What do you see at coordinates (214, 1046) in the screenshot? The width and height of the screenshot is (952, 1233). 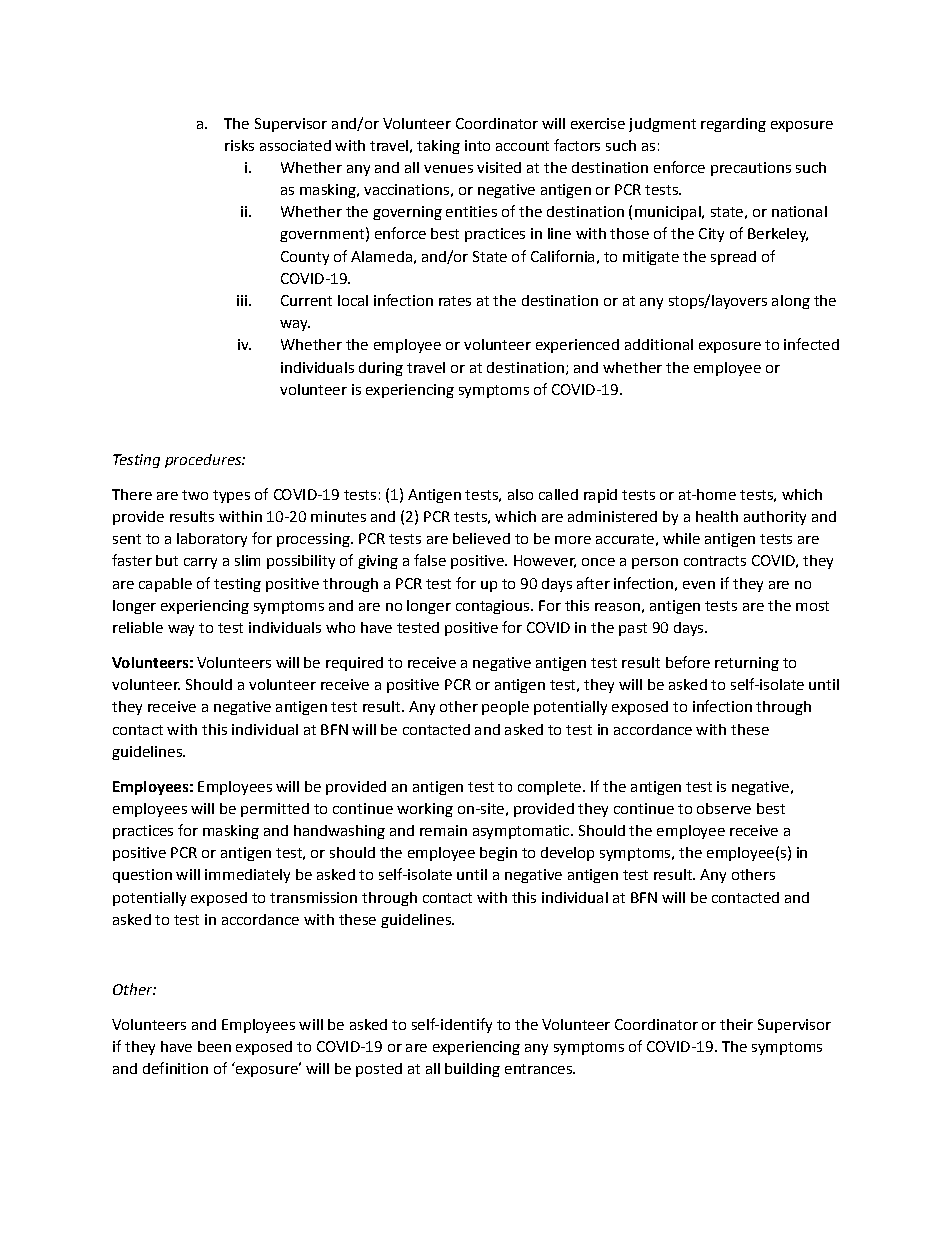 I see `been` at bounding box center [214, 1046].
